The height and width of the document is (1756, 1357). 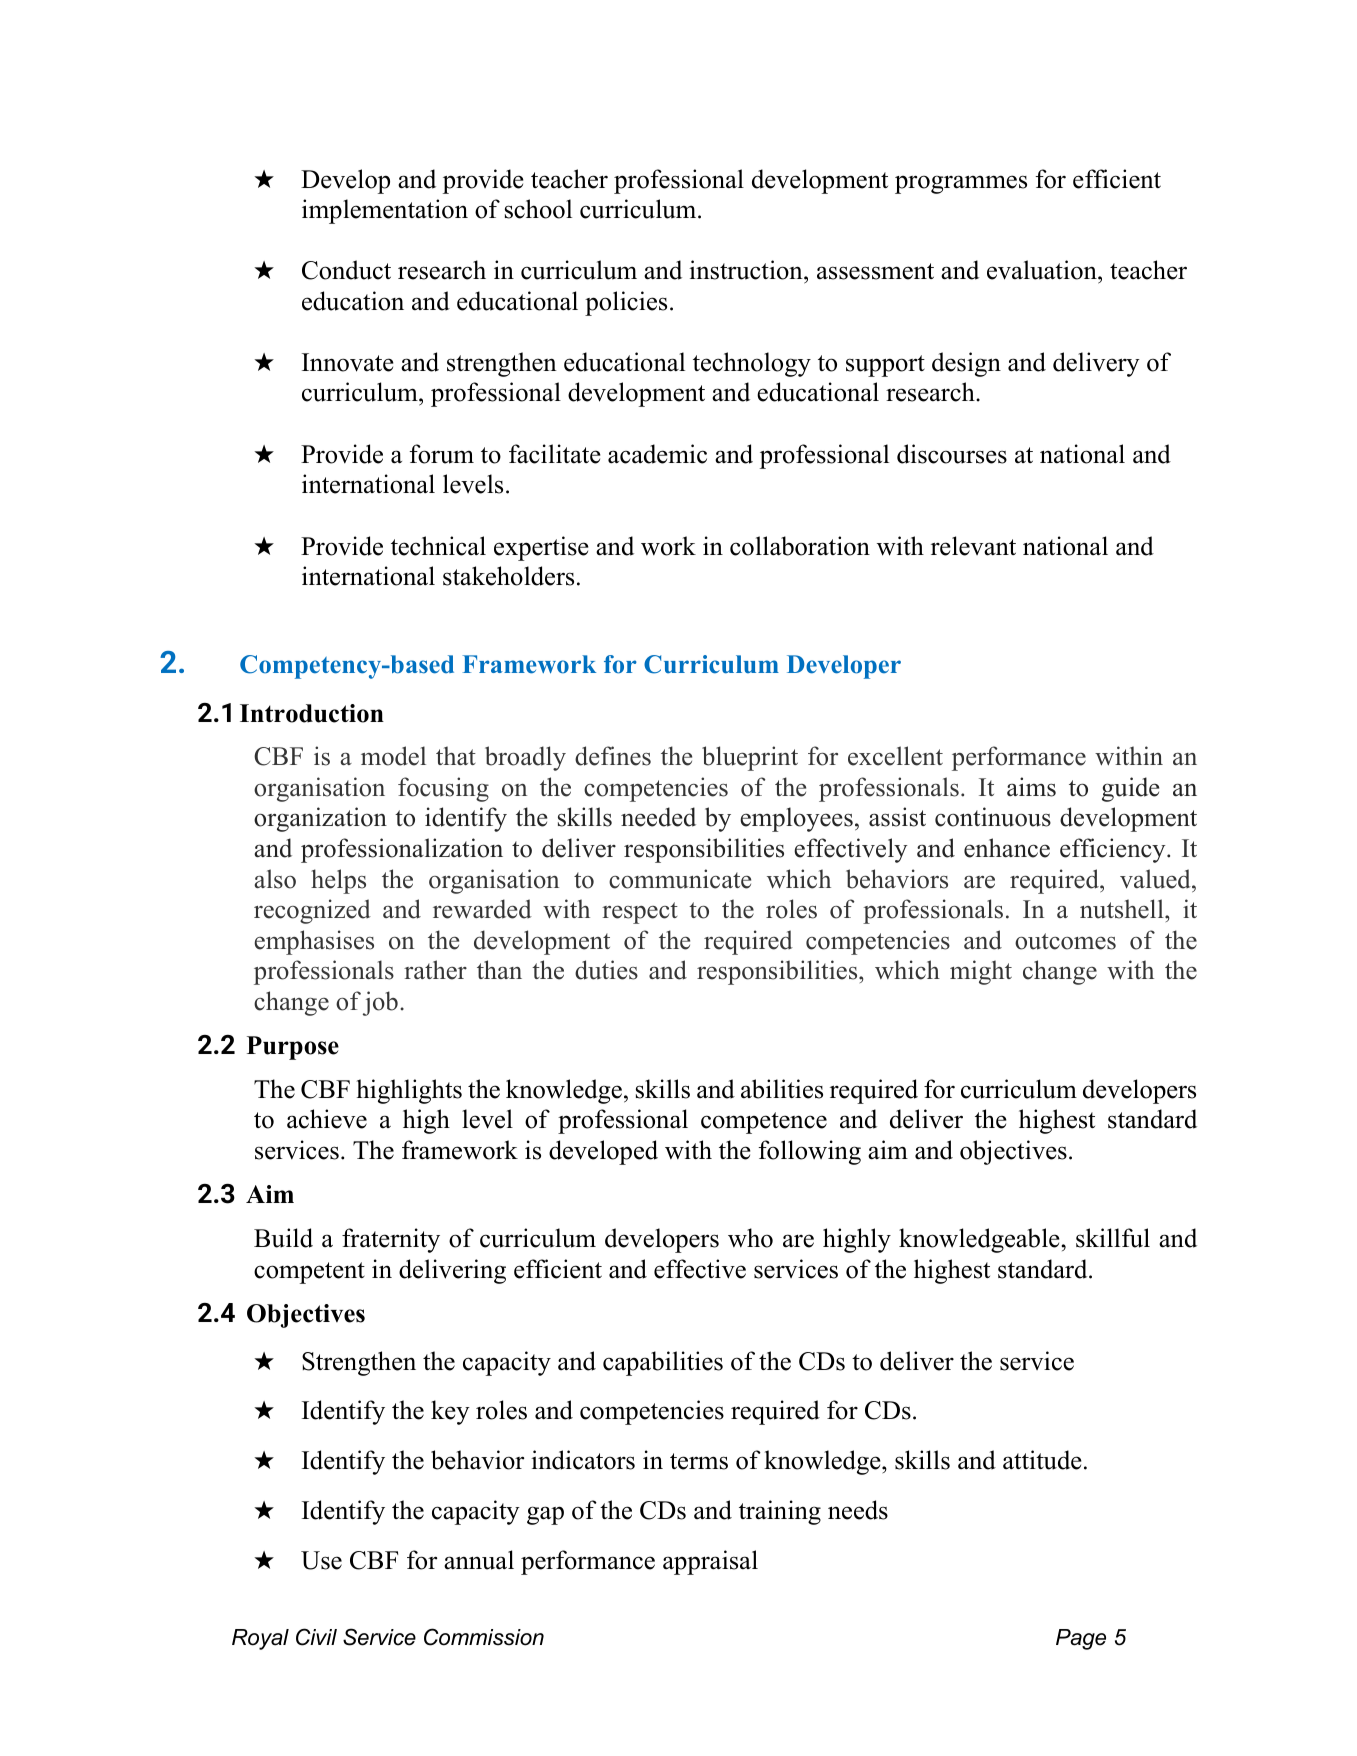 What do you see at coordinates (1031, 787) in the document?
I see `aims` at bounding box center [1031, 787].
